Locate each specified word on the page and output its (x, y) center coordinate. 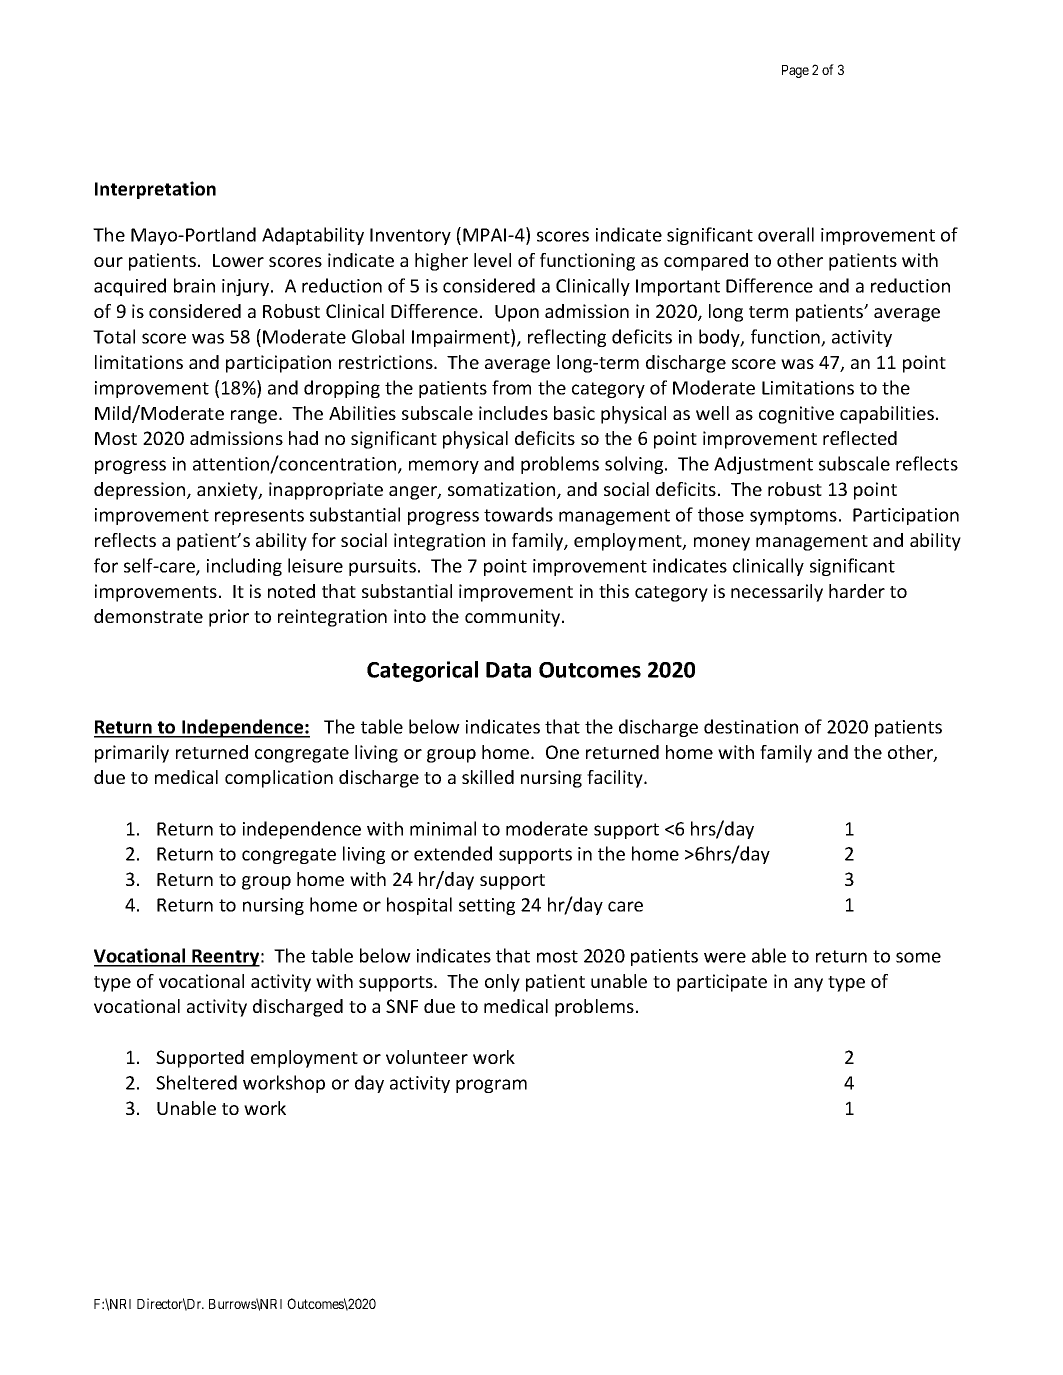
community (514, 618)
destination (751, 726)
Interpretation (155, 190)
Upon (517, 313)
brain (194, 285)
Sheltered (196, 1082)
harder (857, 591)
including (244, 567)
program (491, 1086)
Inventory (410, 236)
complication (279, 779)
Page (795, 71)
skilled (488, 777)
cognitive (796, 415)
